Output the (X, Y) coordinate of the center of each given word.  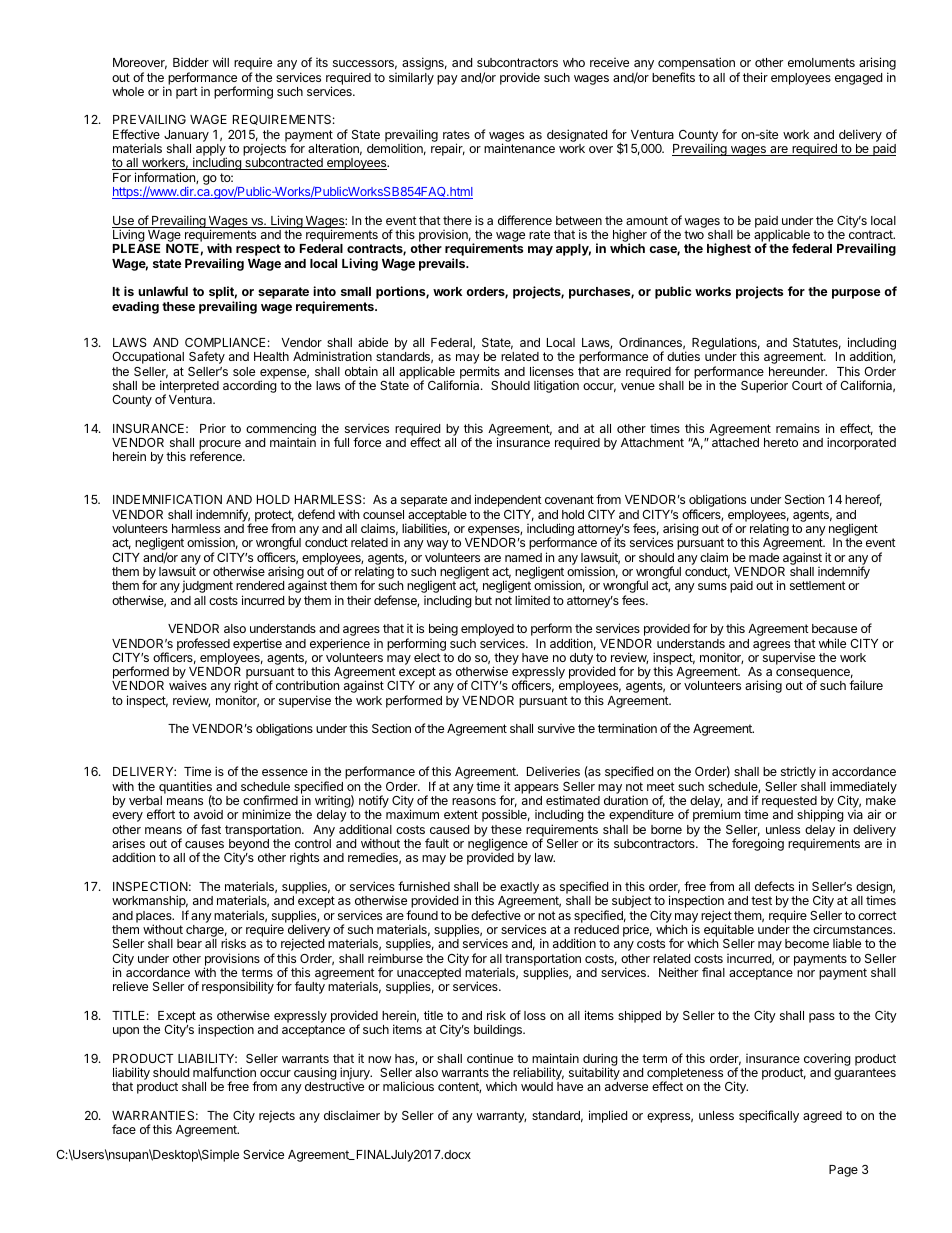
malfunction (224, 1072)
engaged (858, 79)
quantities (185, 788)
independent (508, 500)
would (537, 1086)
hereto (781, 442)
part (187, 93)
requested (789, 803)
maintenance (519, 148)
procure (220, 446)
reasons (474, 801)
